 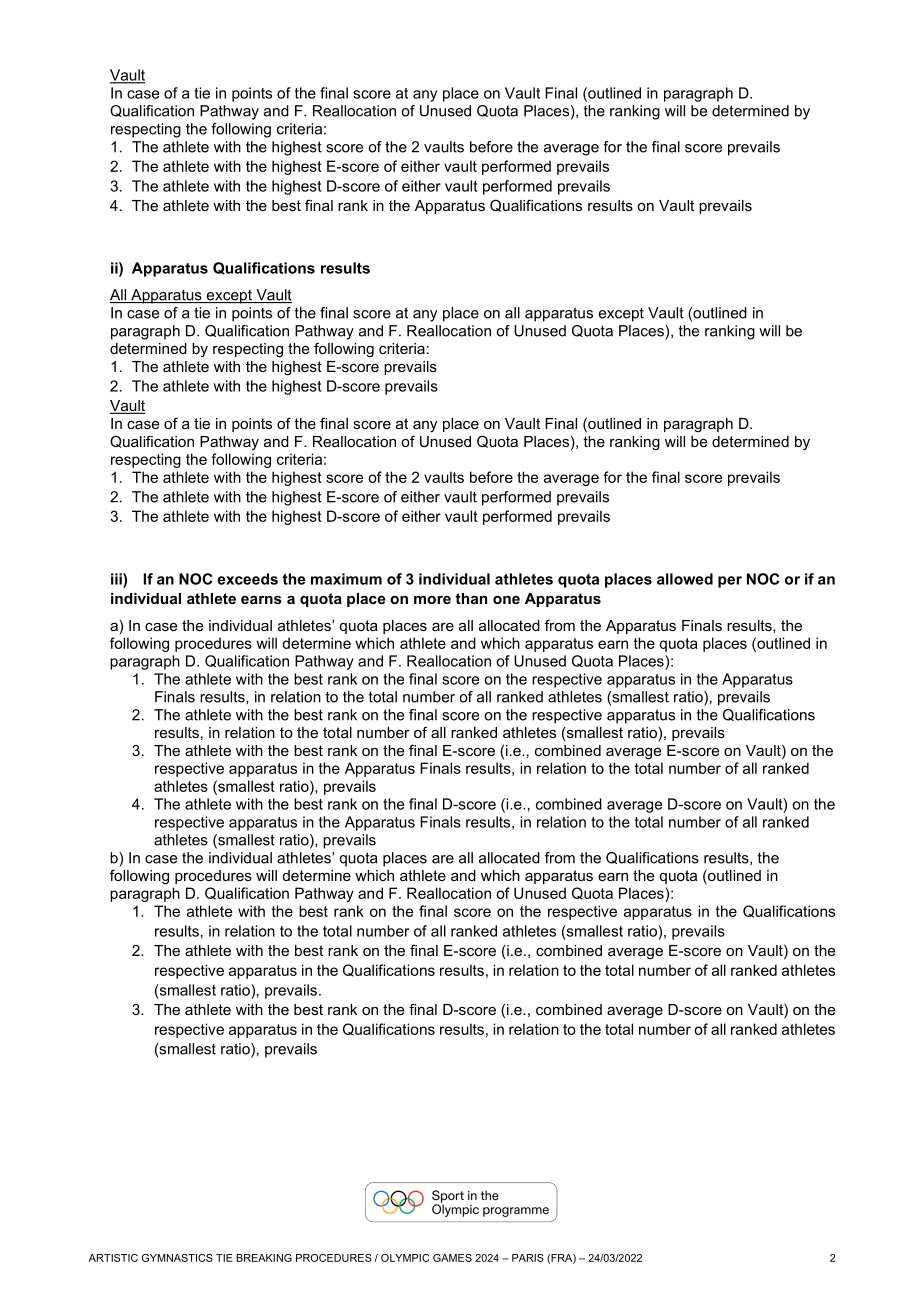 What do you see at coordinates (405, 1258) in the document?
I see `OLYMPIC` at bounding box center [405, 1258].
